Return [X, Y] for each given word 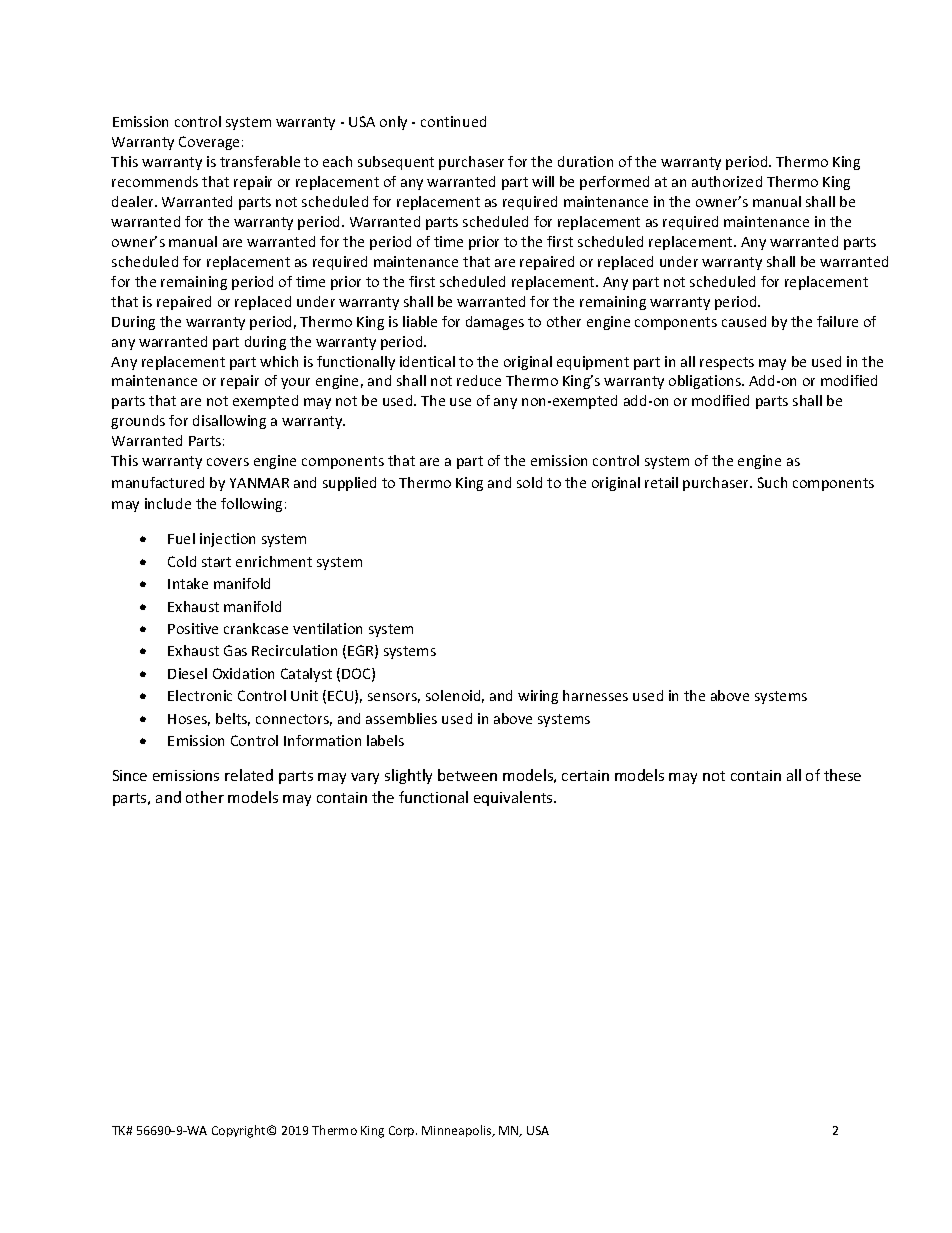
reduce [479, 380]
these [842, 775]
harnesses [595, 695]
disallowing [229, 422]
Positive [193, 628]
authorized [727, 181]
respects [727, 363]
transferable [260, 161]
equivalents [514, 798]
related [249, 775]
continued [453, 121]
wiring [538, 697]
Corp [403, 1131]
